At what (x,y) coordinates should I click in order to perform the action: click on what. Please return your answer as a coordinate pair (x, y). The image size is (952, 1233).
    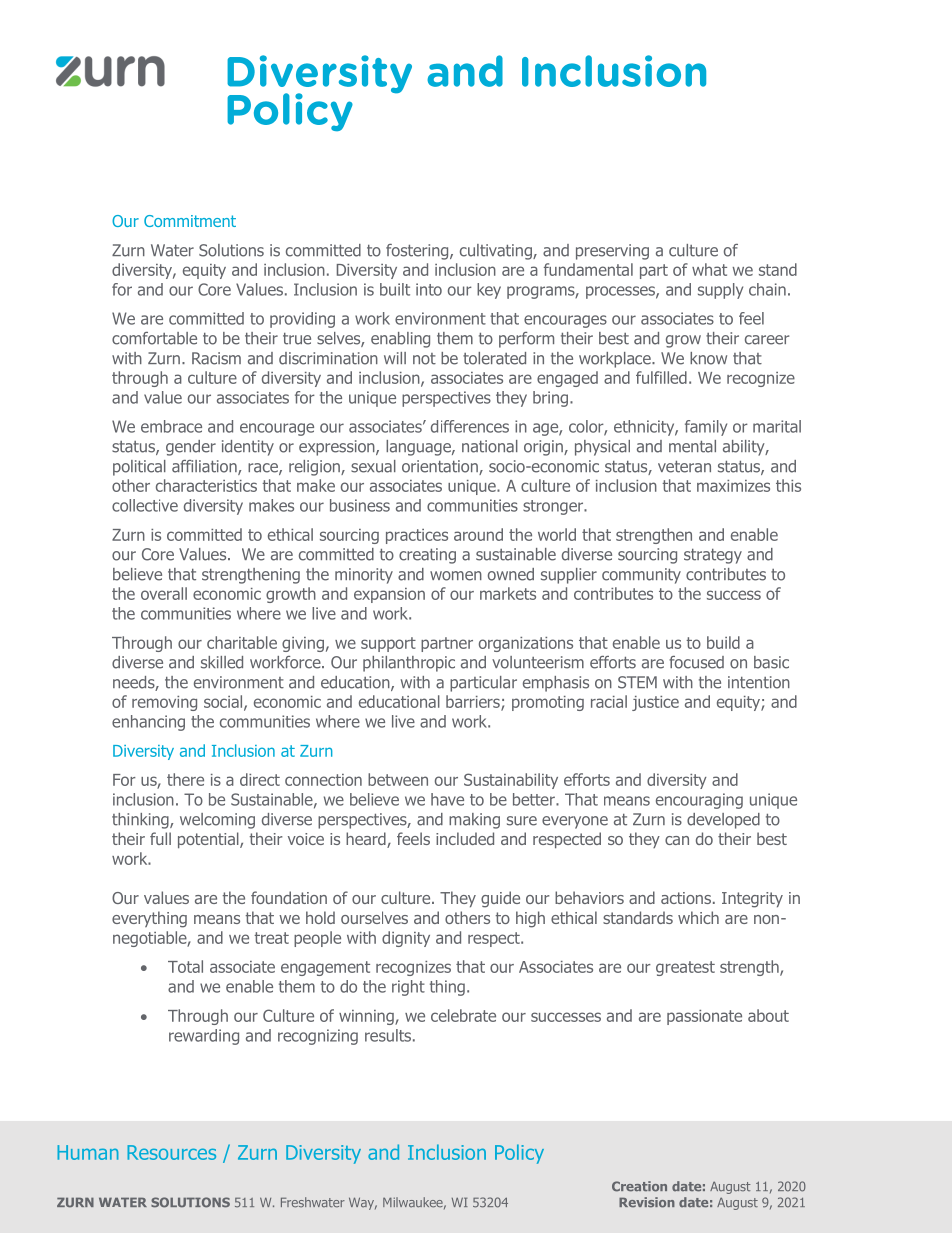
    Looking at the image, I should click on (709, 269).
